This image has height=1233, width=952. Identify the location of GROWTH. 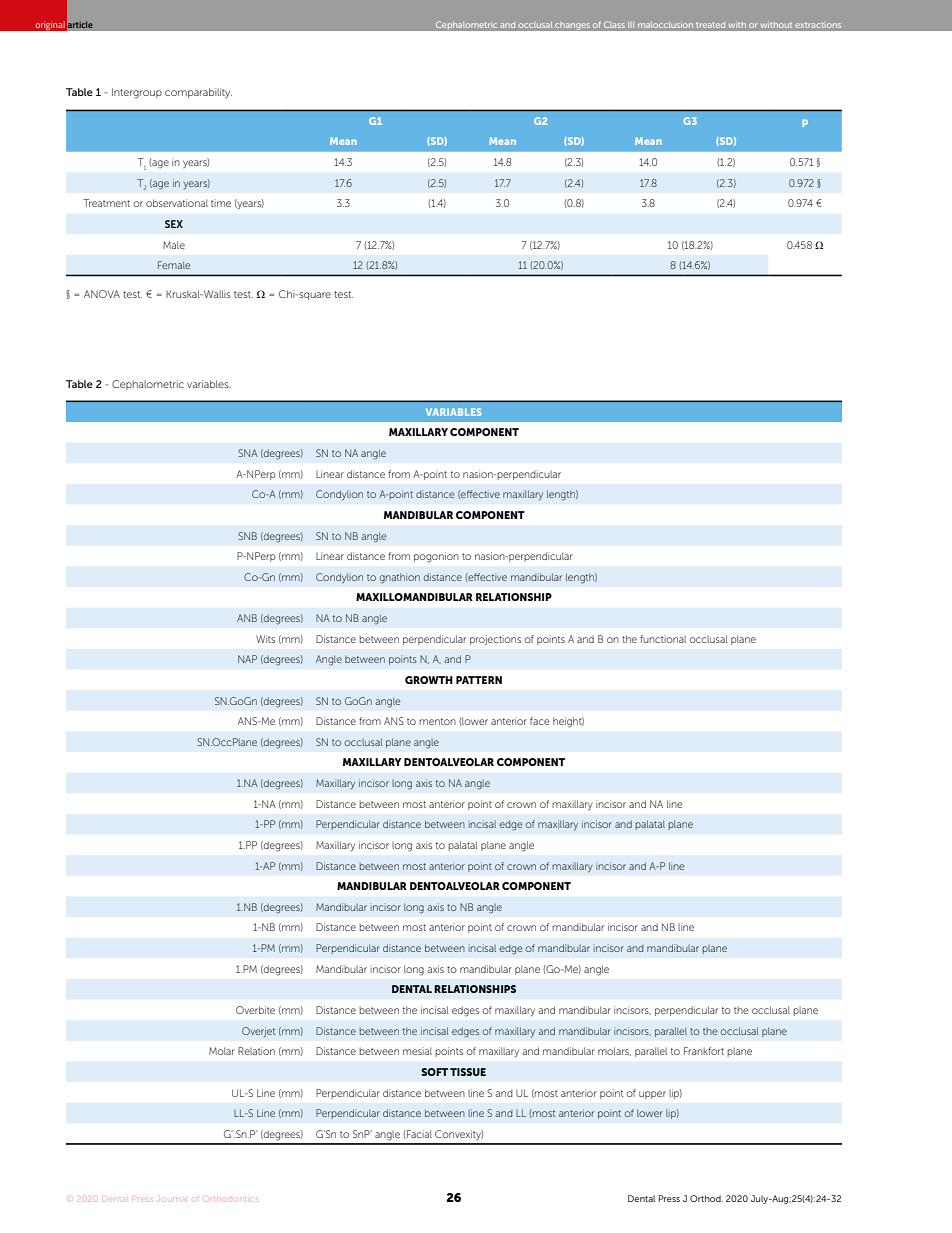
(429, 680).
